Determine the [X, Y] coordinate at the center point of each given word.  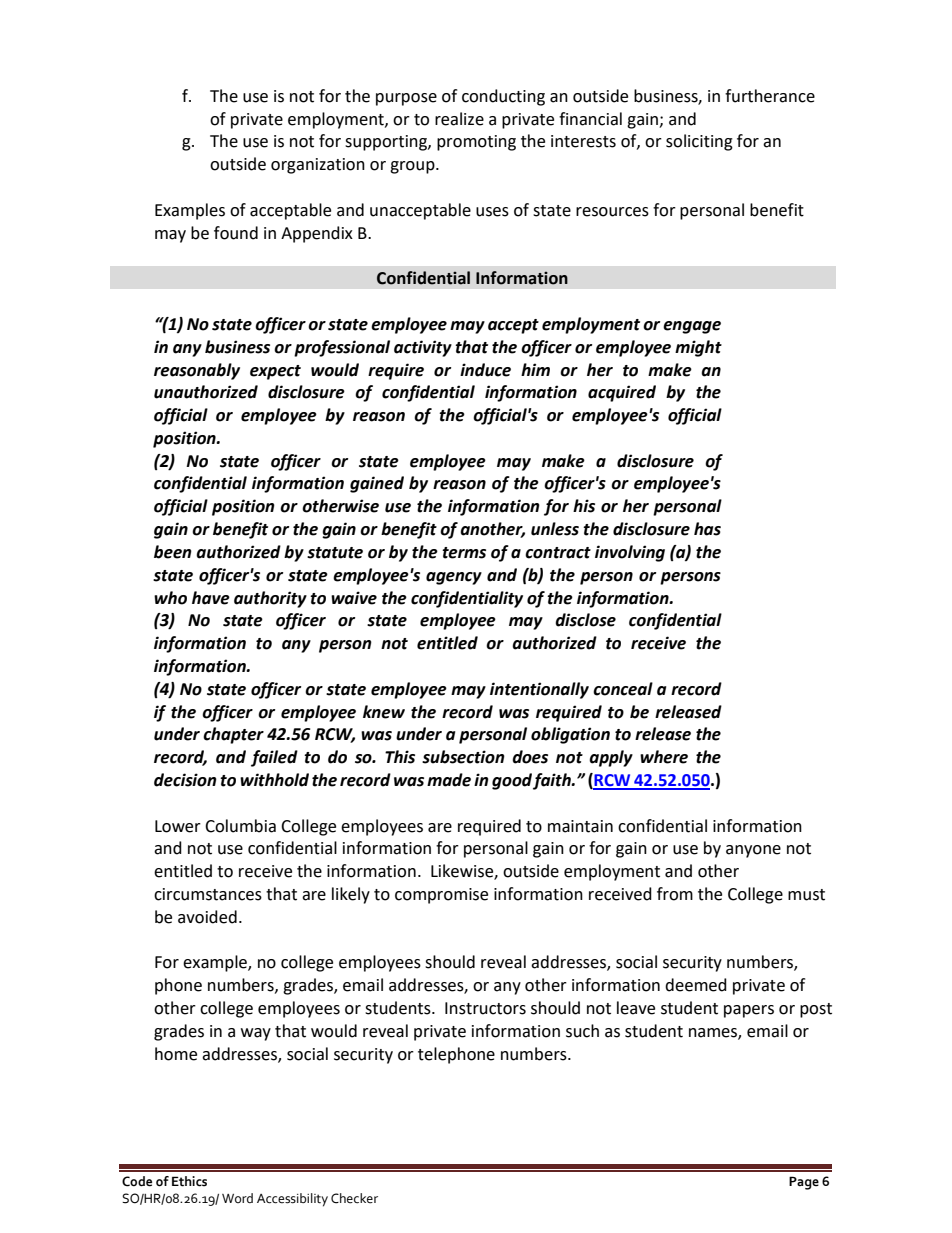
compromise [441, 896]
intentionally [539, 690]
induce [485, 370]
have [211, 598]
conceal [623, 689]
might [698, 348]
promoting [476, 143]
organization [318, 166]
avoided [207, 917]
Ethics [189, 1181]
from [675, 894]
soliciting [699, 142]
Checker [354, 1198]
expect [275, 372]
